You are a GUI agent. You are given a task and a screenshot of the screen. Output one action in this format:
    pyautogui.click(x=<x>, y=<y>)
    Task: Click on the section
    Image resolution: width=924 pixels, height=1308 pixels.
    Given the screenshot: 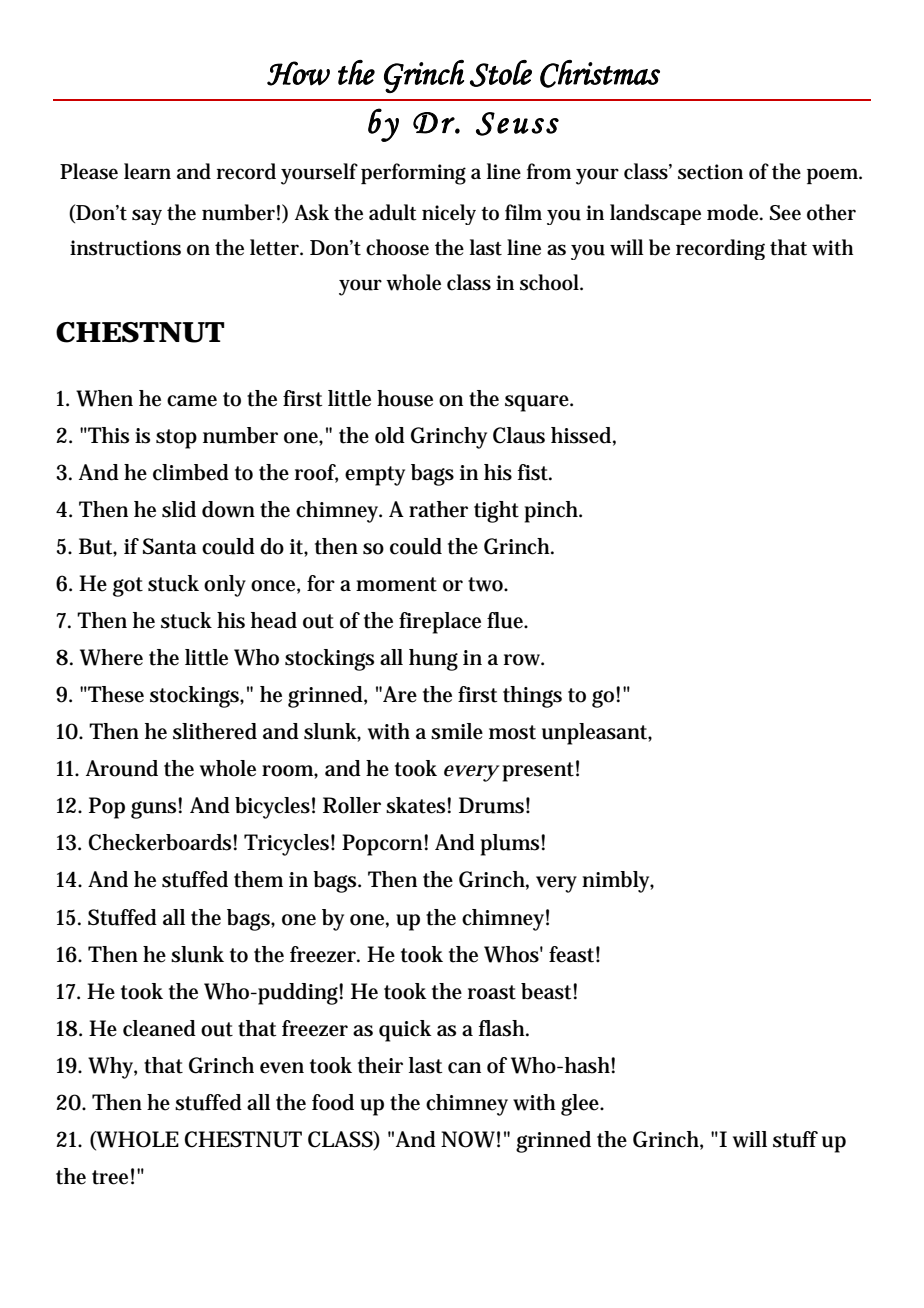 What is the action you would take?
    pyautogui.click(x=710, y=172)
